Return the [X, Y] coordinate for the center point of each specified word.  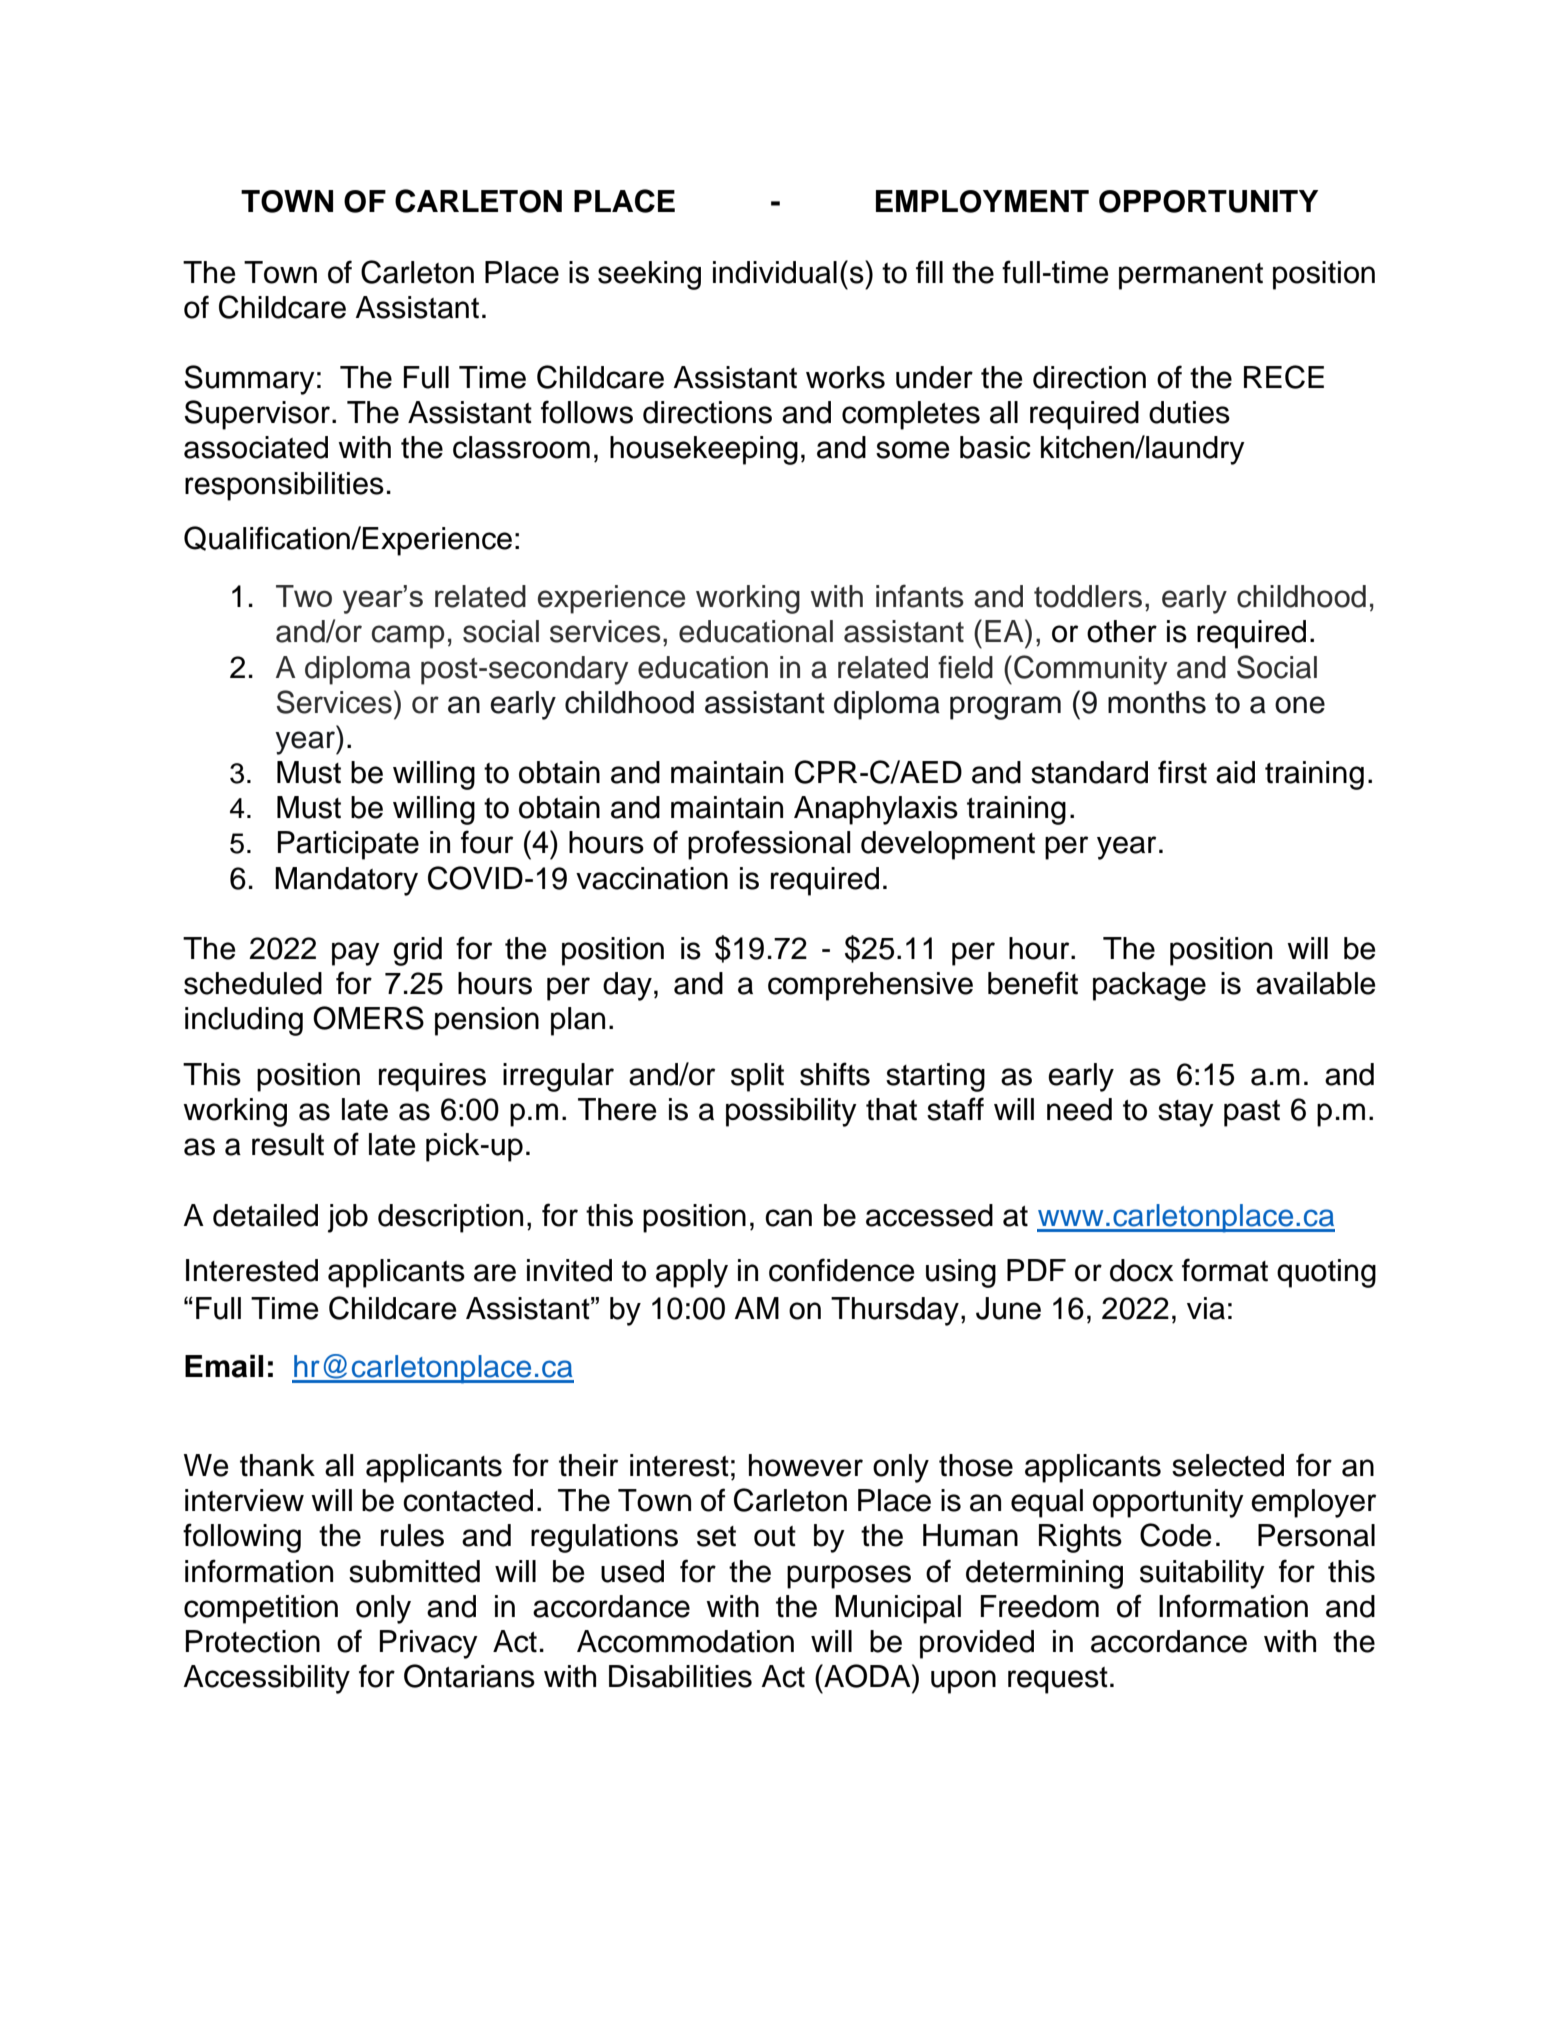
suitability [1202, 1574]
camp [408, 637]
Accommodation [685, 1641]
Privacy [429, 1644]
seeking [649, 275]
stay [1186, 1113]
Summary [249, 380]
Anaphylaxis [876, 810]
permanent [1191, 276]
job [348, 1218]
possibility [791, 1112]
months [1157, 702]
